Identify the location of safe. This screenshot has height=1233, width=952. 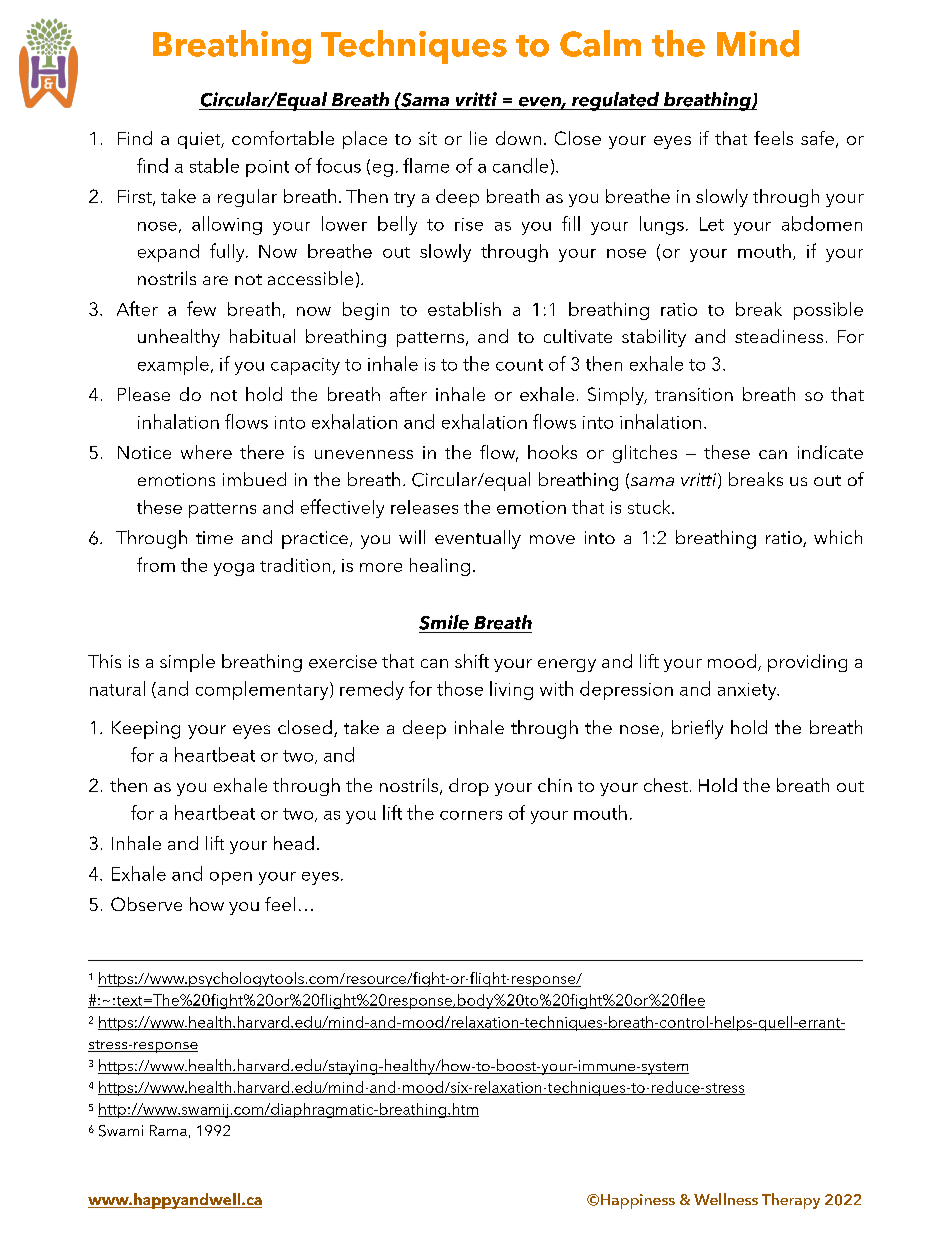
(817, 138).
